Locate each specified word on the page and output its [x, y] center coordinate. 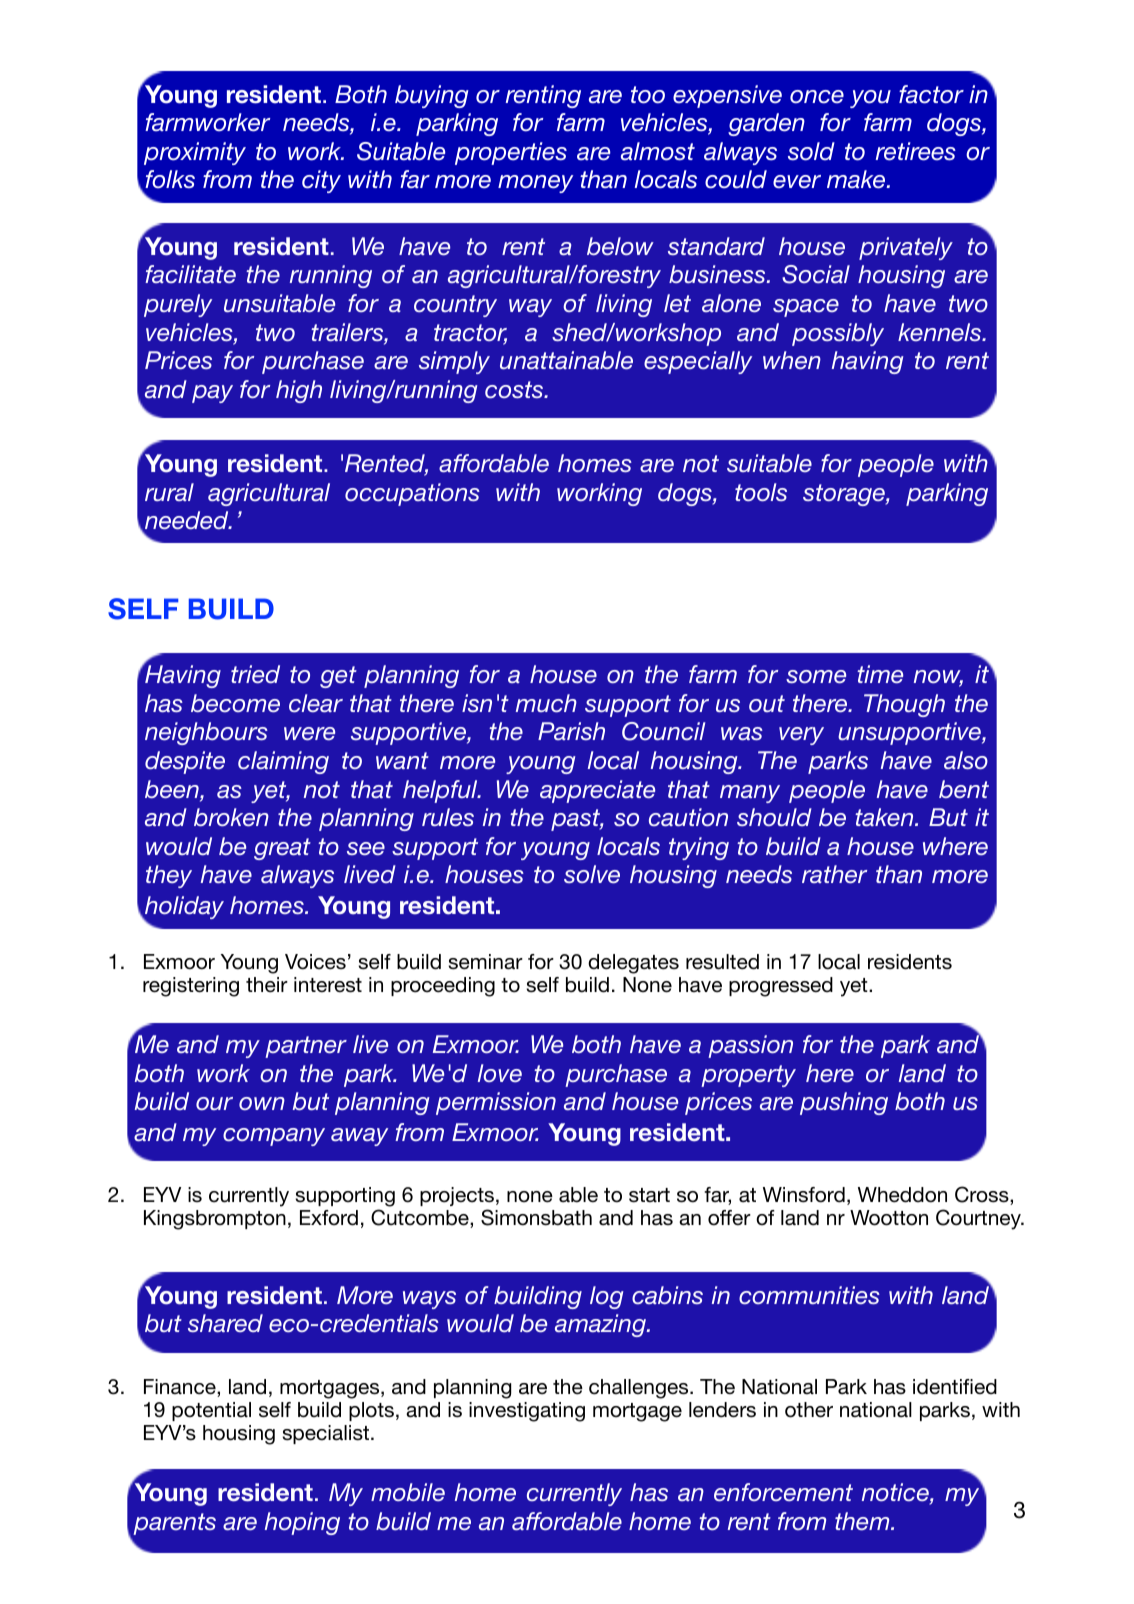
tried [255, 674]
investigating [527, 1412]
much [546, 703]
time [880, 674]
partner [306, 1047]
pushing [844, 1103]
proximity [195, 153]
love [500, 1073]
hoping [302, 1523]
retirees [916, 151]
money [535, 184]
